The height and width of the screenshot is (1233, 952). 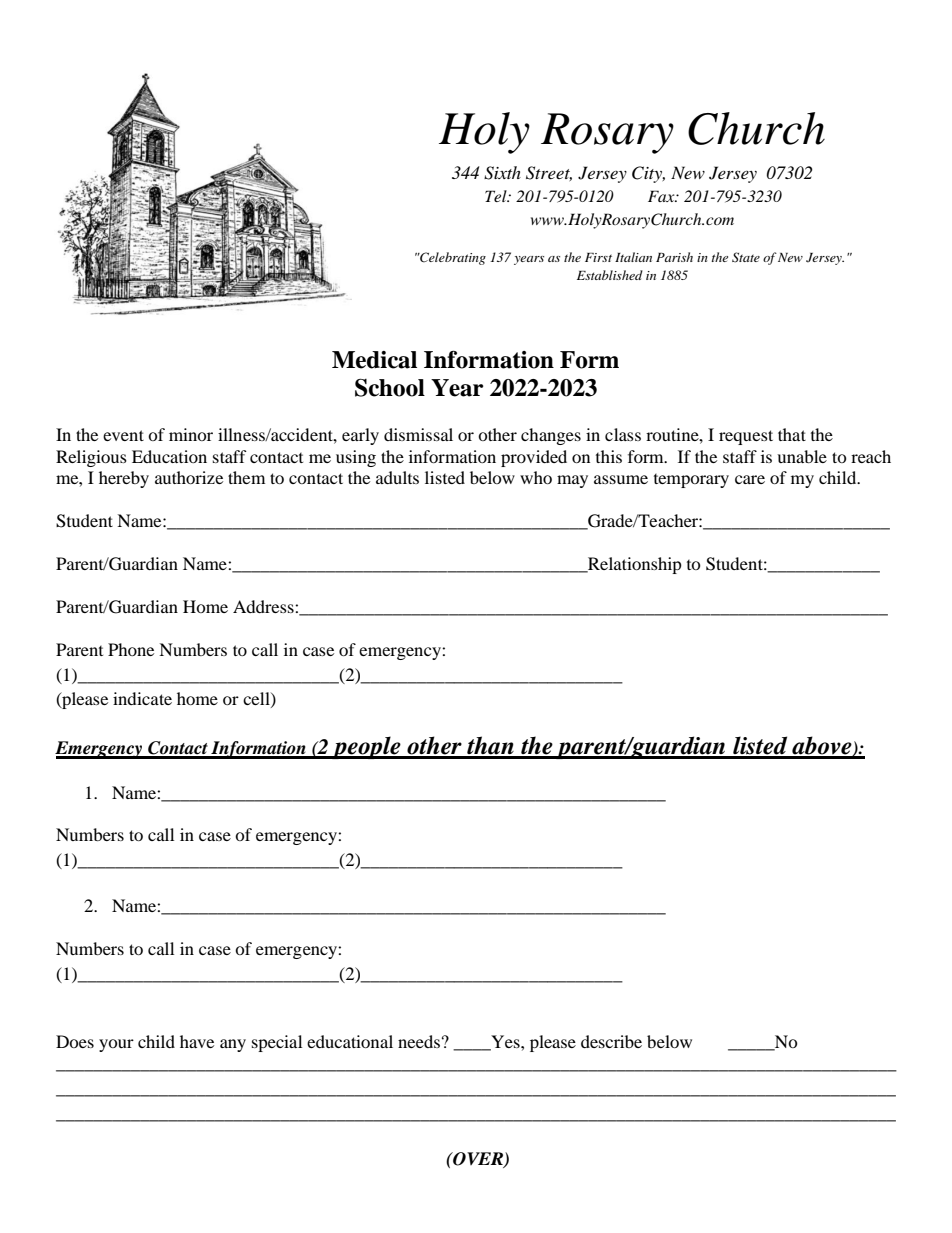 What do you see at coordinates (746, 257) in the screenshot?
I see `State` at bounding box center [746, 257].
